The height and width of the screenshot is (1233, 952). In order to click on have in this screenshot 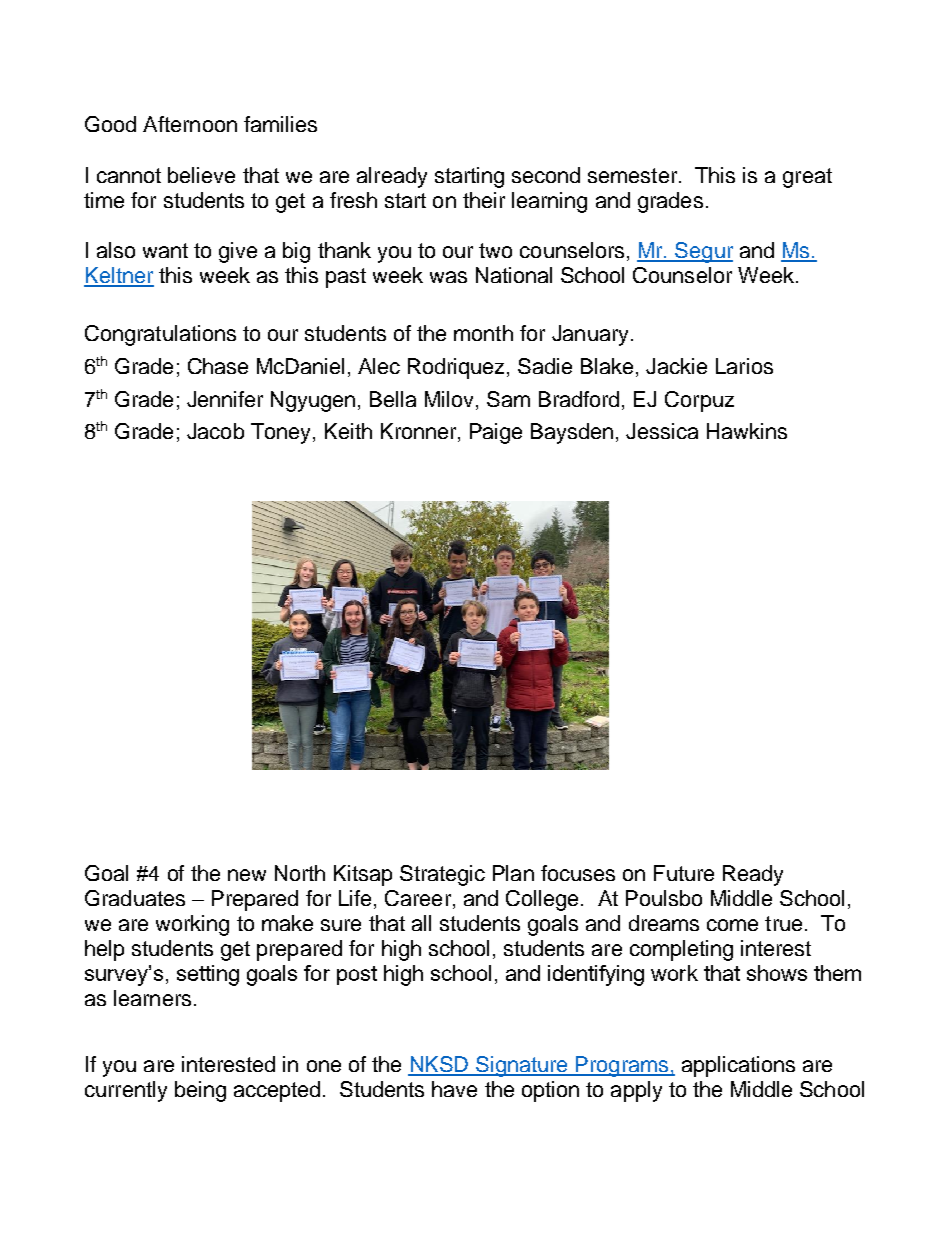, I will do `click(454, 1089)`.
